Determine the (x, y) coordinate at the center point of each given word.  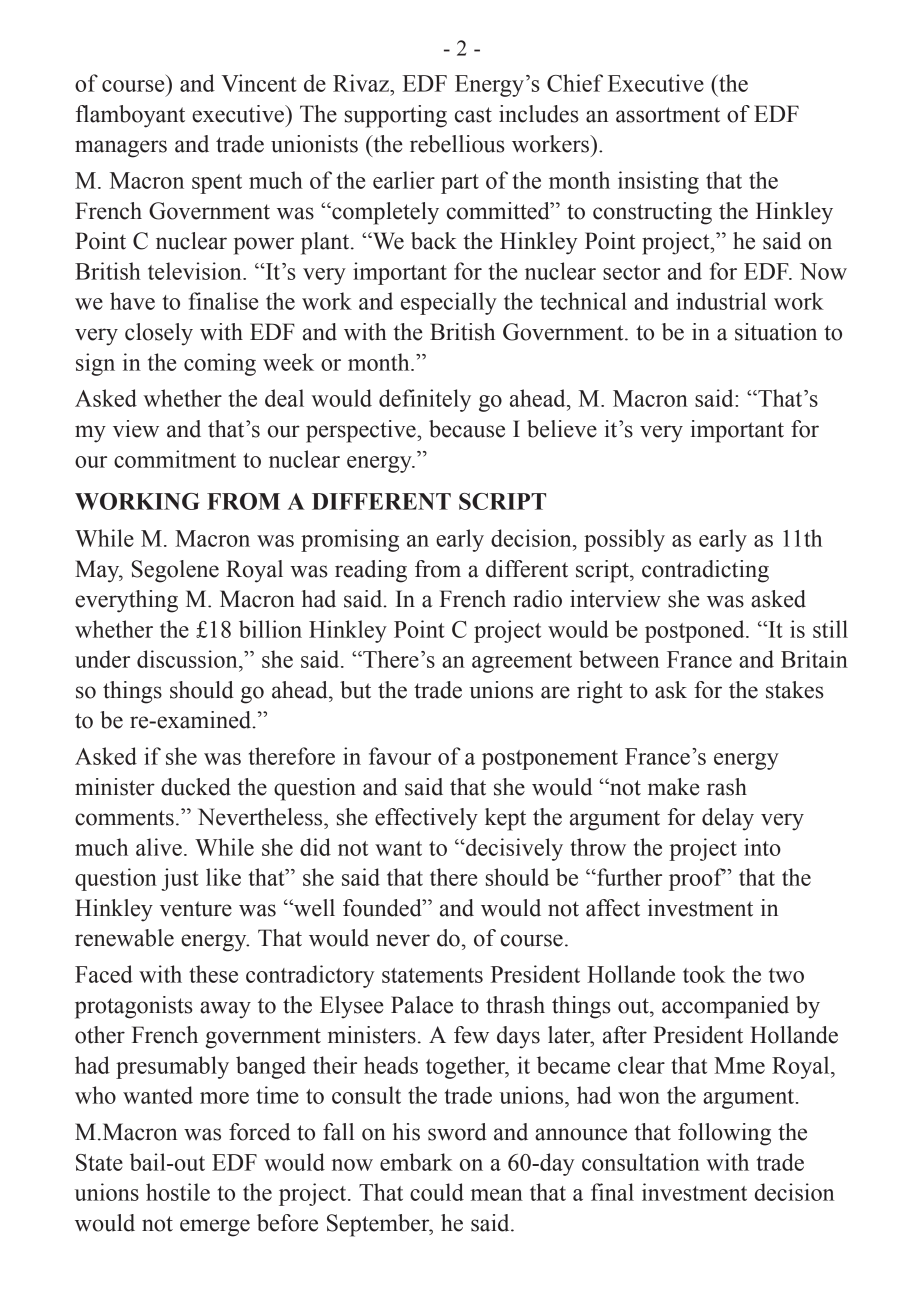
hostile (178, 1192)
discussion (188, 659)
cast (473, 115)
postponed (696, 631)
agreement (522, 663)
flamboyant (130, 116)
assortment (668, 115)
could (437, 1192)
